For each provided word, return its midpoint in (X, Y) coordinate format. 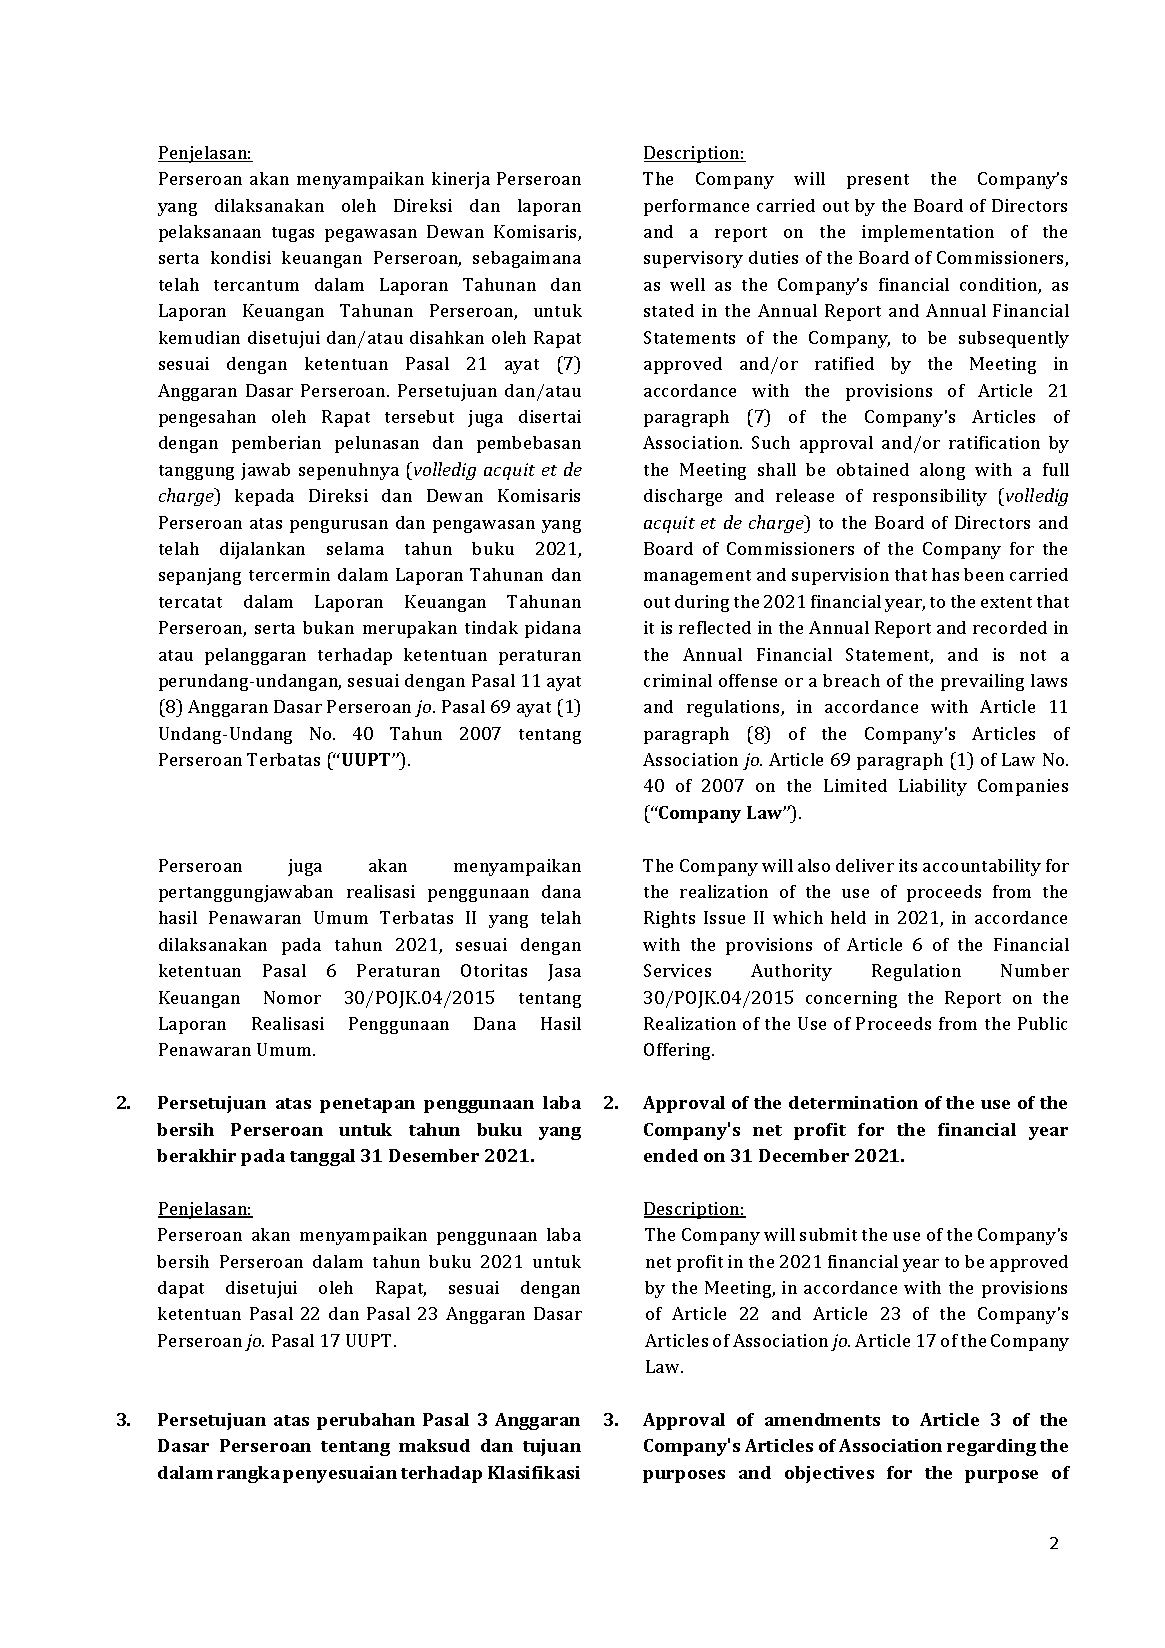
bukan (328, 627)
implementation (928, 233)
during (702, 603)
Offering (679, 1051)
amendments (822, 1419)
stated (669, 310)
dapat (181, 1289)
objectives (829, 1474)
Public (1042, 1023)
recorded (1010, 627)
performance (696, 207)
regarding (991, 1447)
